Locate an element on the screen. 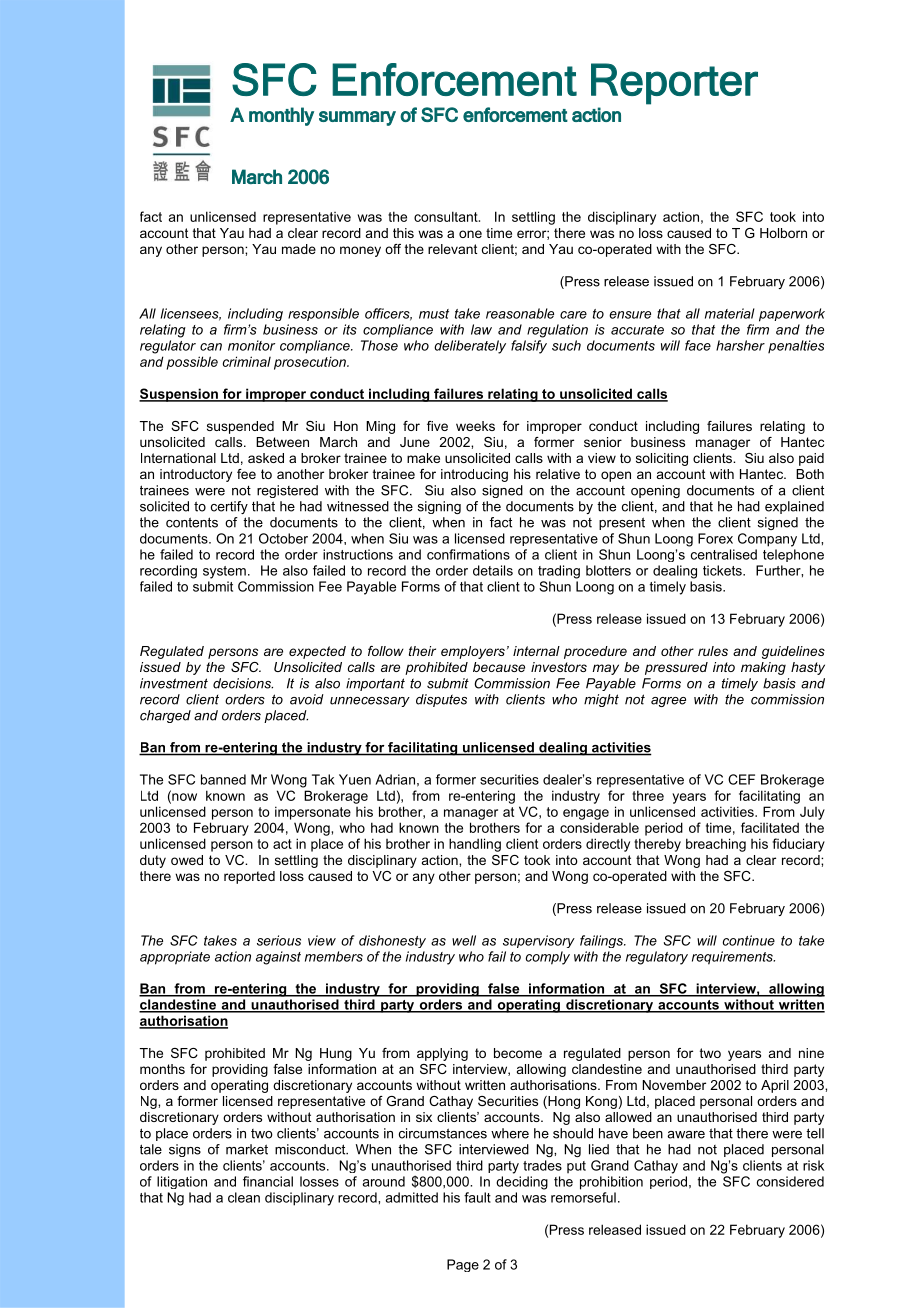 The width and height of the screenshot is (924, 1308). fault is located at coordinates (477, 1197).
